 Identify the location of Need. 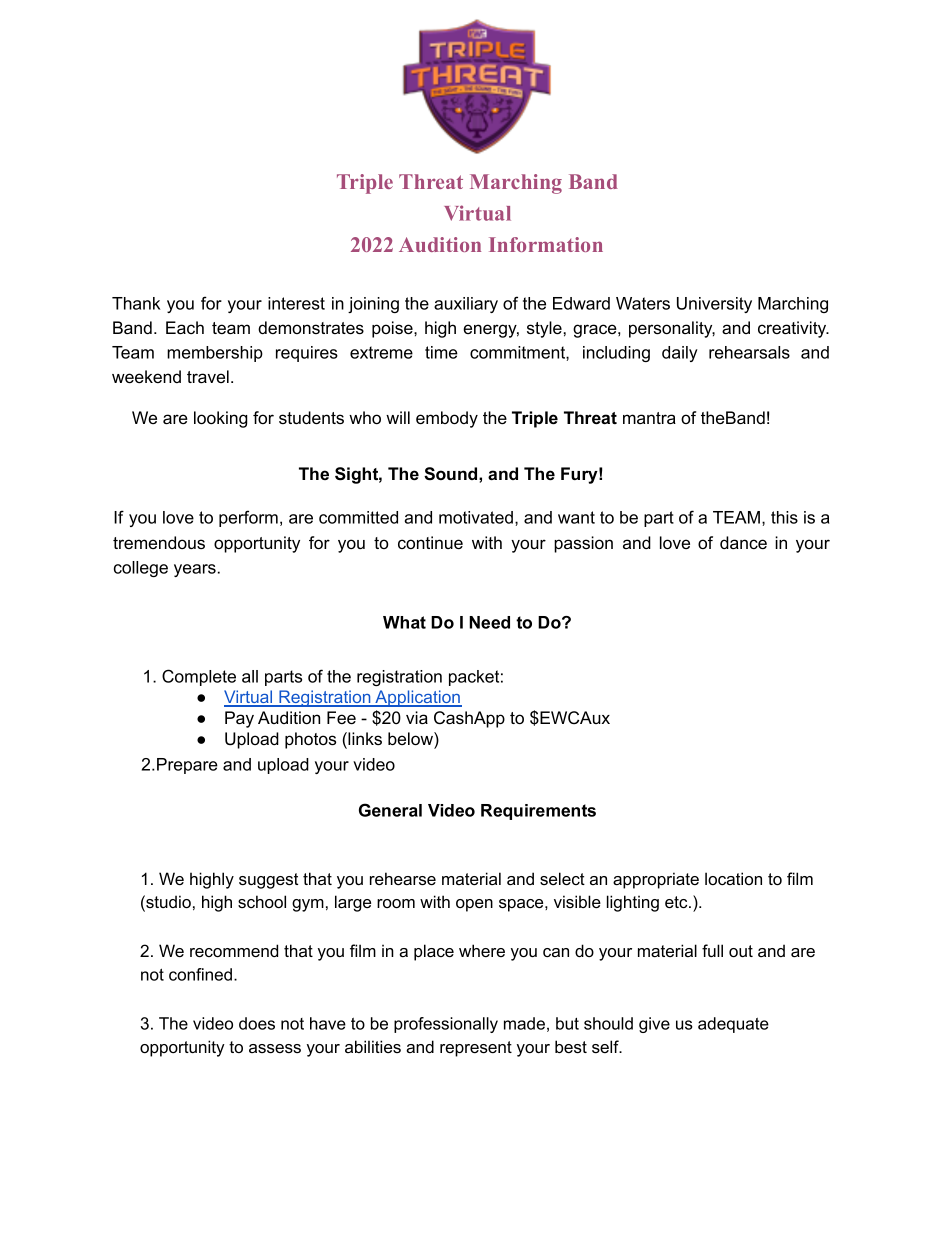
(489, 622).
